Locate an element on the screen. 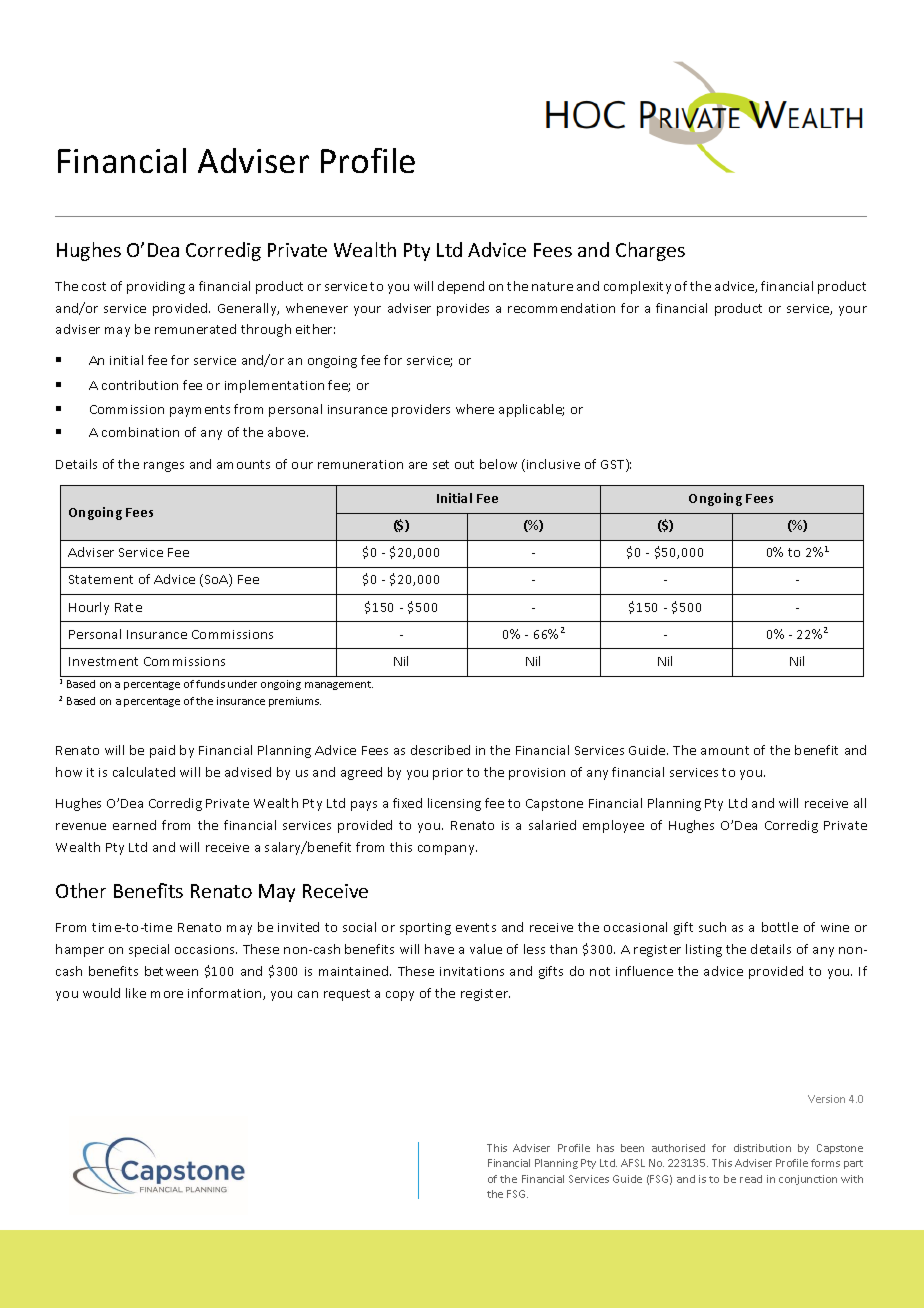  employee is located at coordinates (613, 826).
